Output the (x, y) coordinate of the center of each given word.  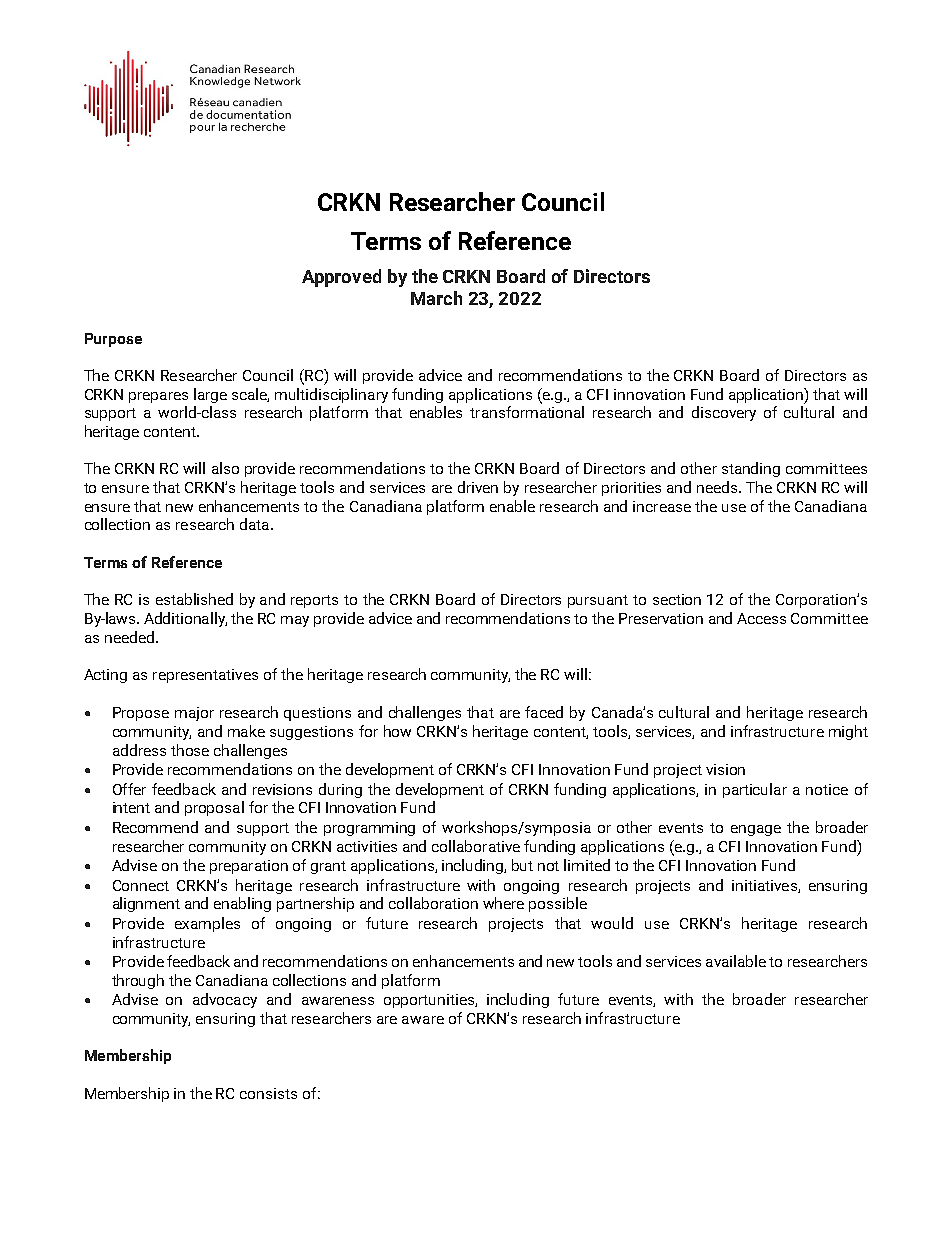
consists (268, 1093)
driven (478, 487)
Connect (141, 885)
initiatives (765, 886)
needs (718, 487)
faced (544, 712)
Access (761, 618)
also (225, 468)
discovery (724, 413)
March (436, 298)
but (522, 865)
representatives (205, 676)
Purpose (113, 340)
